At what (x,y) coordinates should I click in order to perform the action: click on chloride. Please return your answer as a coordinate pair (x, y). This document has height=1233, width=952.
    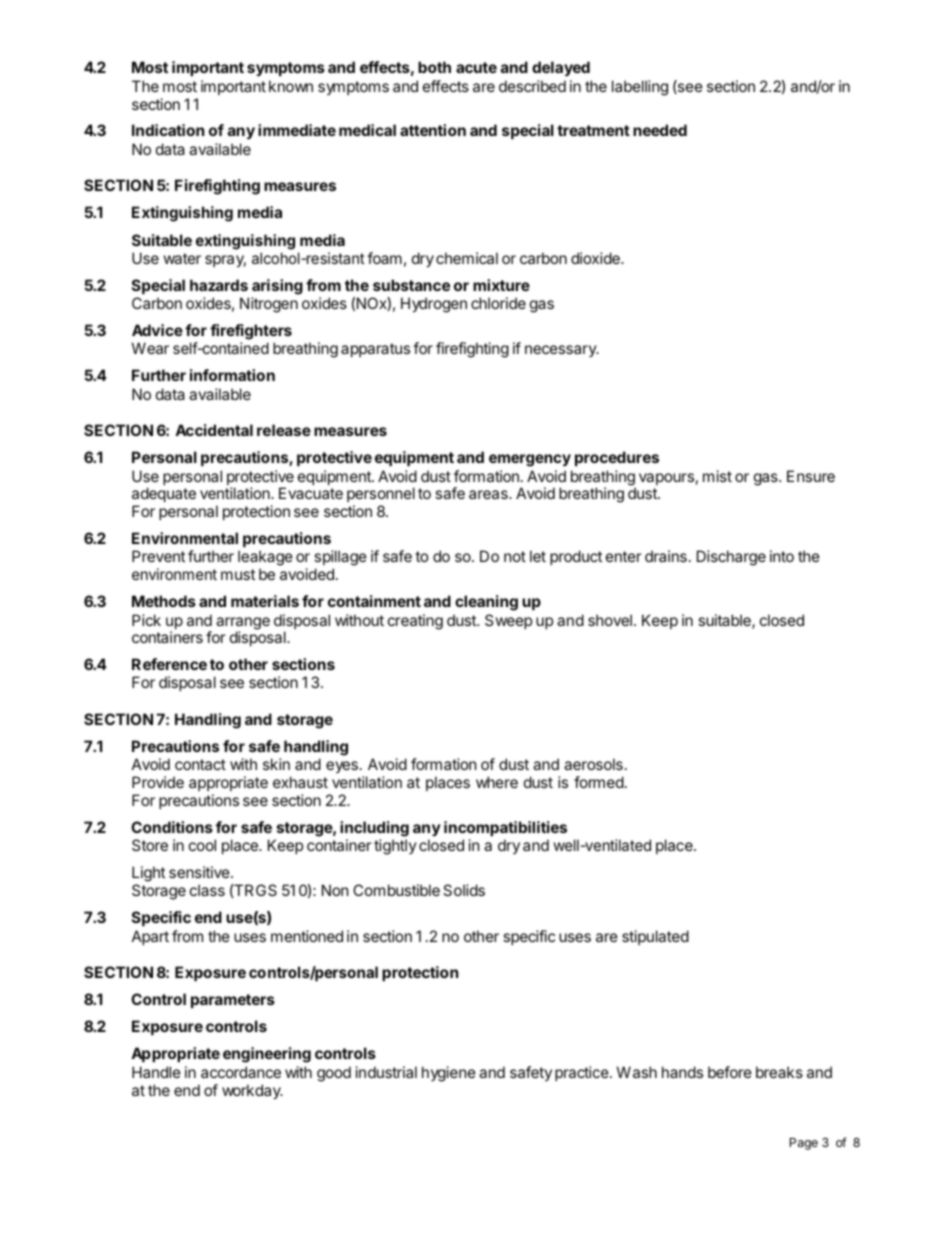
    Looking at the image, I should click on (498, 303).
